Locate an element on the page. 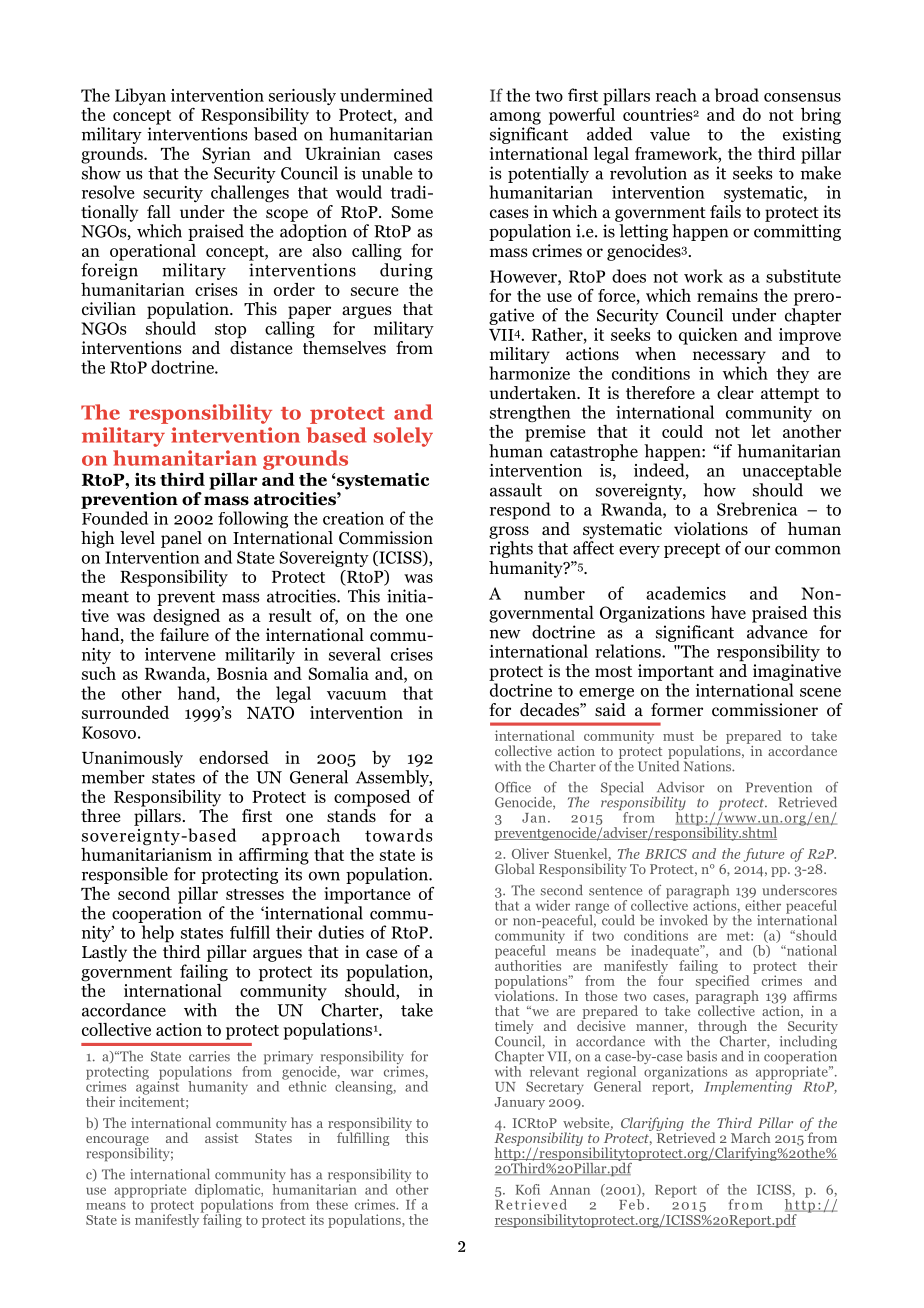 This page has height=1308, width=924. Kofi is located at coordinates (528, 1189).
